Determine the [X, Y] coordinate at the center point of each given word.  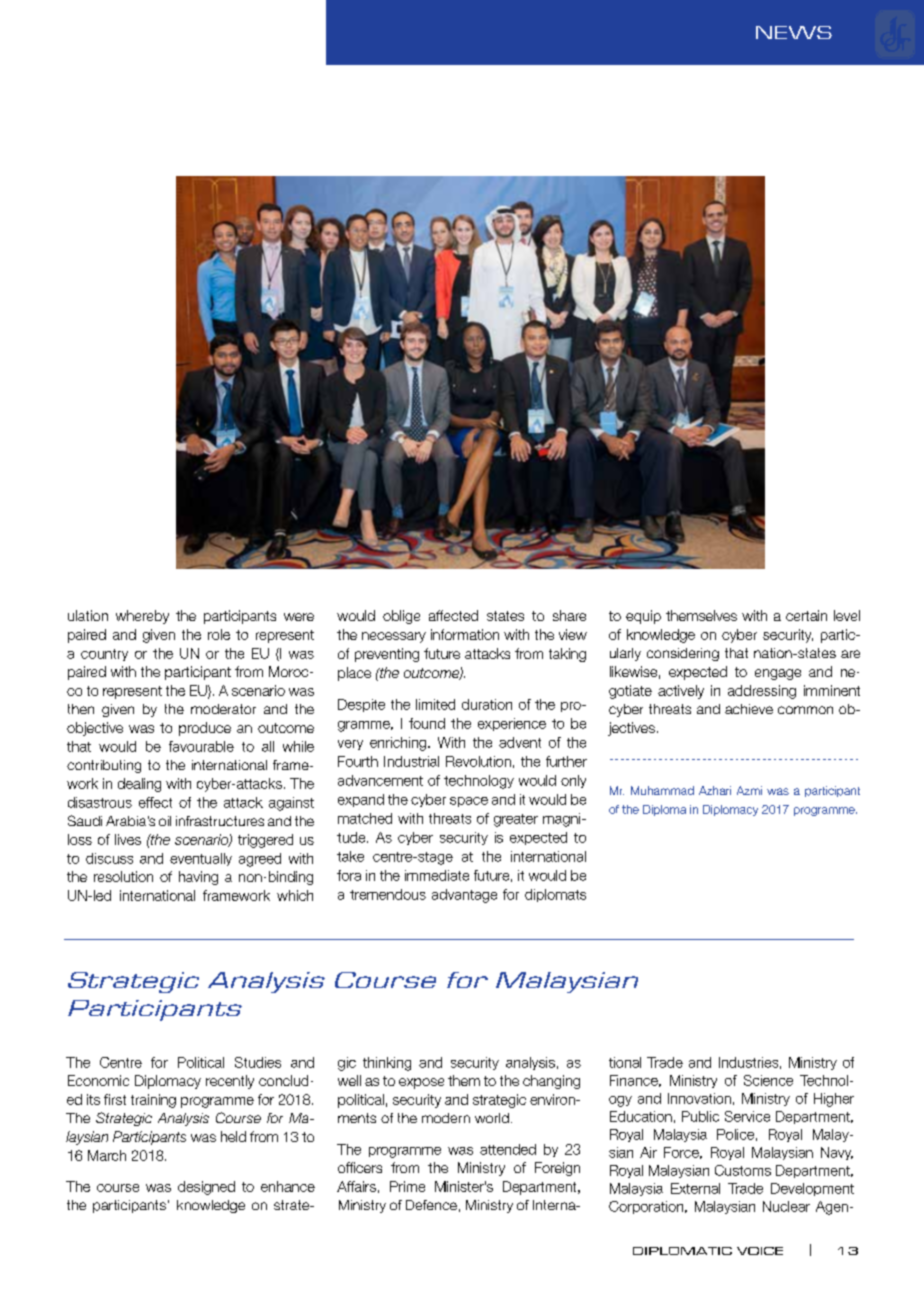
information [465, 634]
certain [806, 615]
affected [453, 615]
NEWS [794, 32]
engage [778, 674]
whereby [142, 617]
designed [206, 1188]
